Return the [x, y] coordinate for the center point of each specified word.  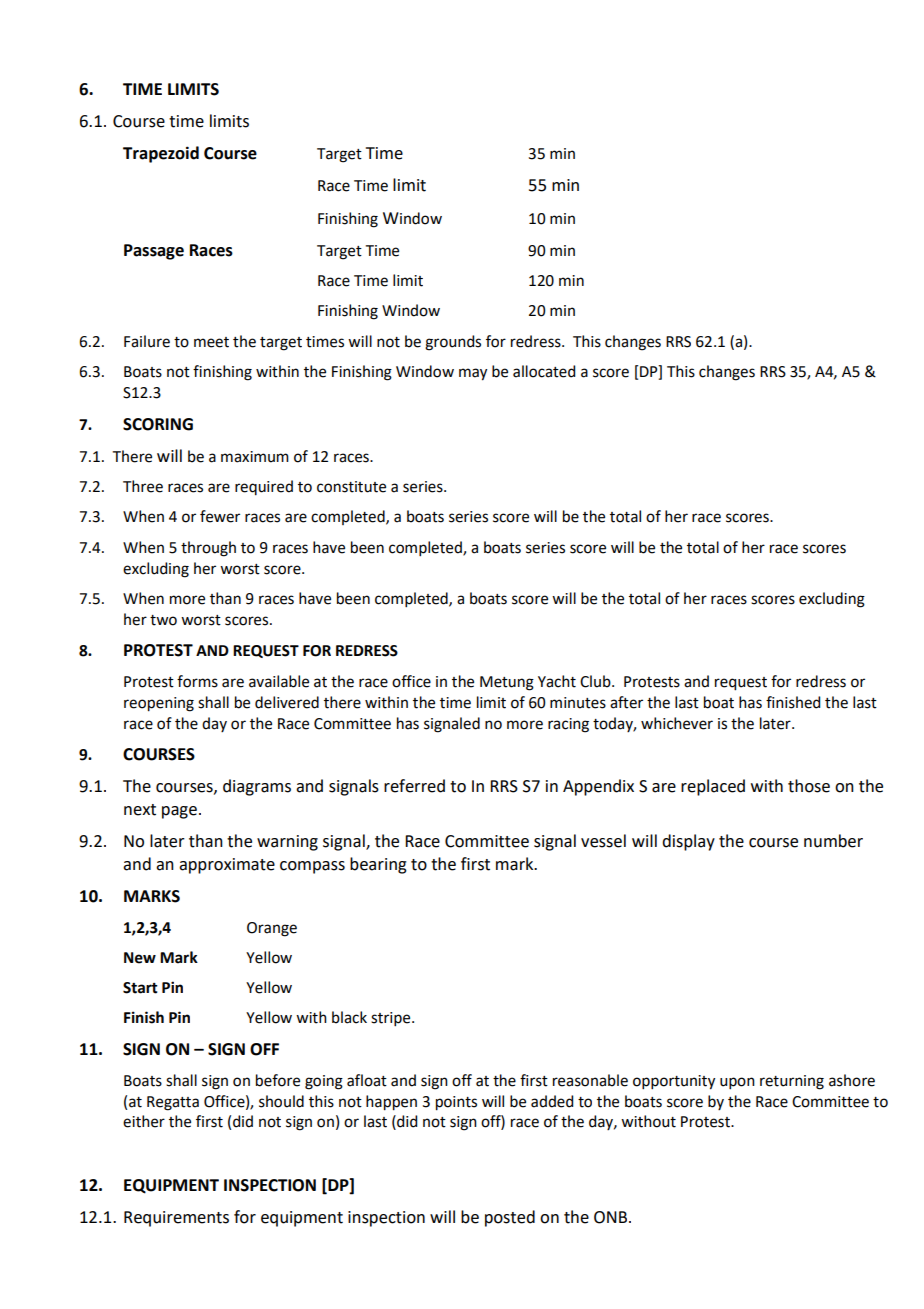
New [140, 958]
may [473, 374]
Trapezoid [161, 154]
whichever [677, 723]
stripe [392, 1019]
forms [197, 681]
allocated [544, 371]
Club [596, 681]
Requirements [176, 1219]
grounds [453, 343]
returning [792, 1082]
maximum [255, 457]
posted [510, 1218]
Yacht [557, 681]
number [833, 841]
